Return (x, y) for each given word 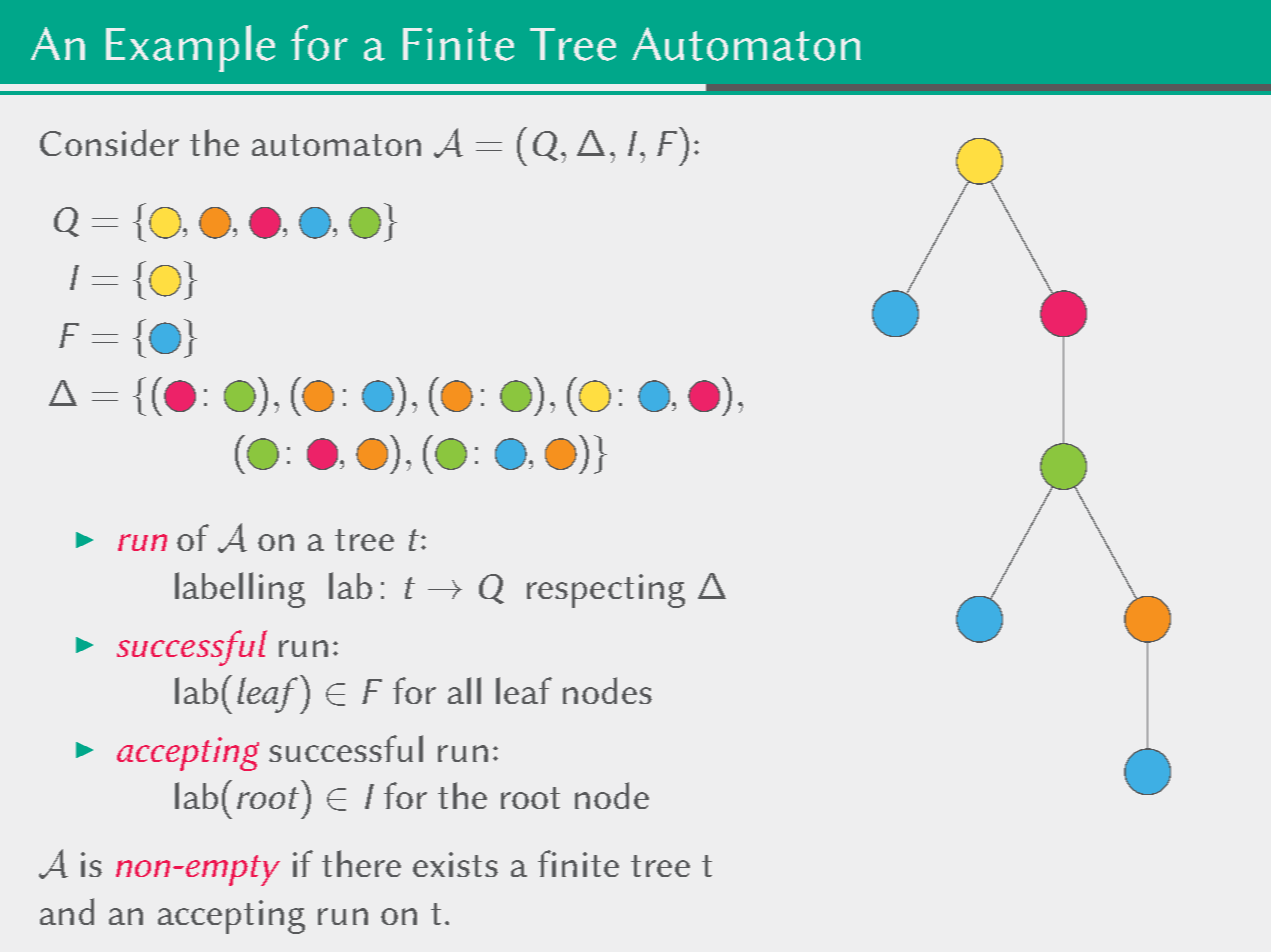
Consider (109, 142)
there (361, 863)
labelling (240, 590)
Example (190, 48)
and (67, 911)
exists (455, 864)
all (464, 690)
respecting (606, 591)
